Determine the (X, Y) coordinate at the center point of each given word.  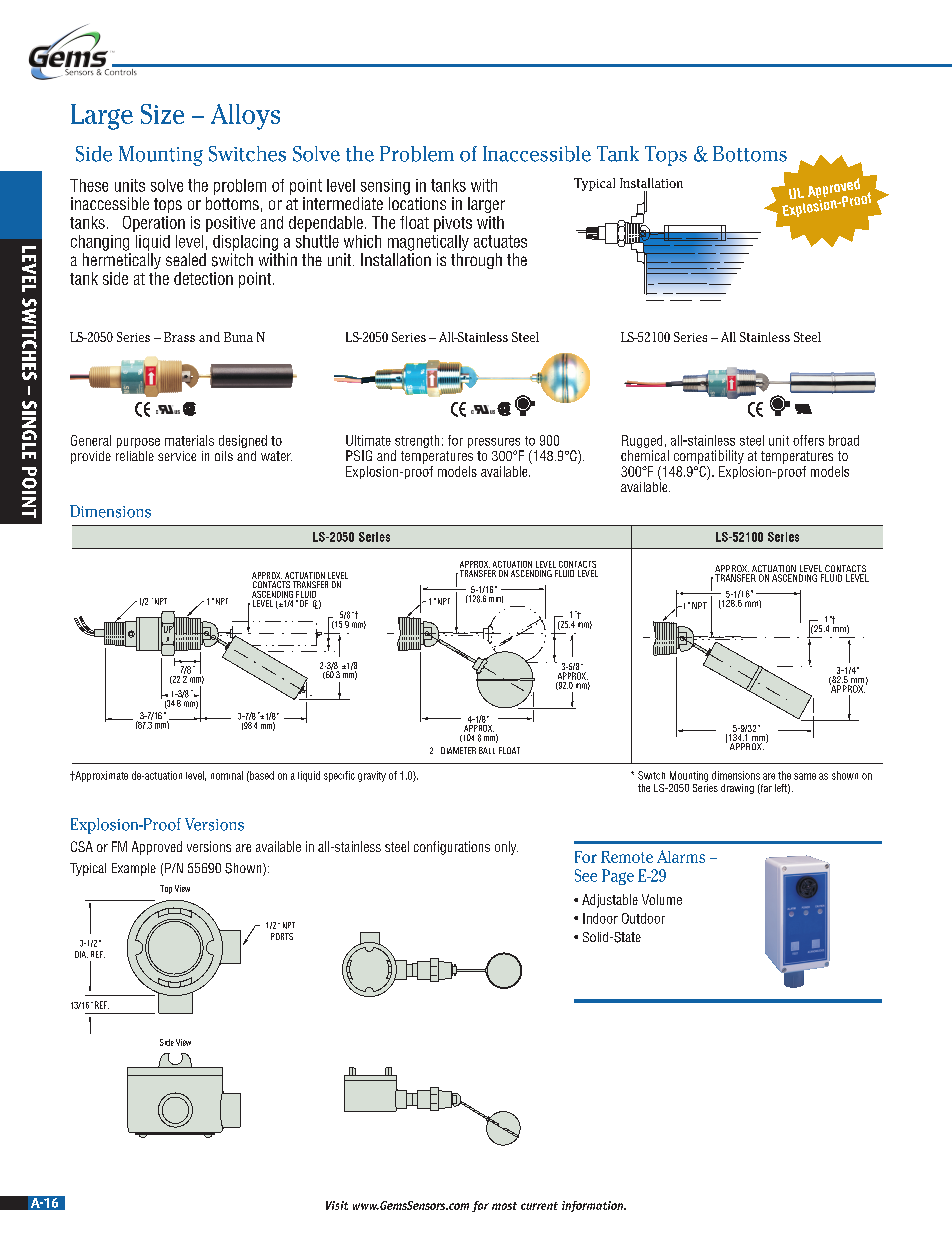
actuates (500, 241)
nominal (227, 775)
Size (162, 114)
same (805, 776)
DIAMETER (458, 750)
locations (417, 203)
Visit (337, 1205)
